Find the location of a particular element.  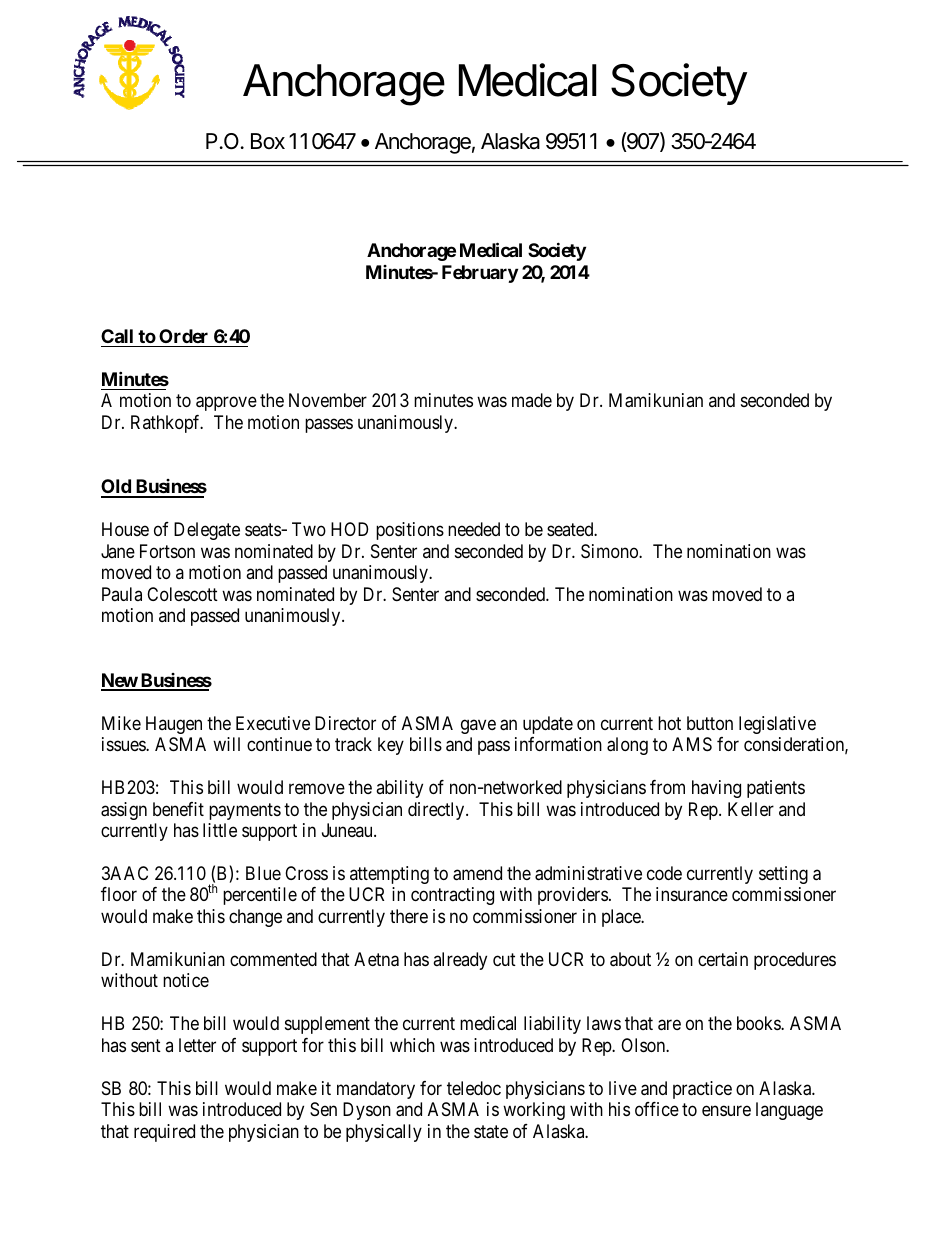

ensure is located at coordinates (726, 1111).
